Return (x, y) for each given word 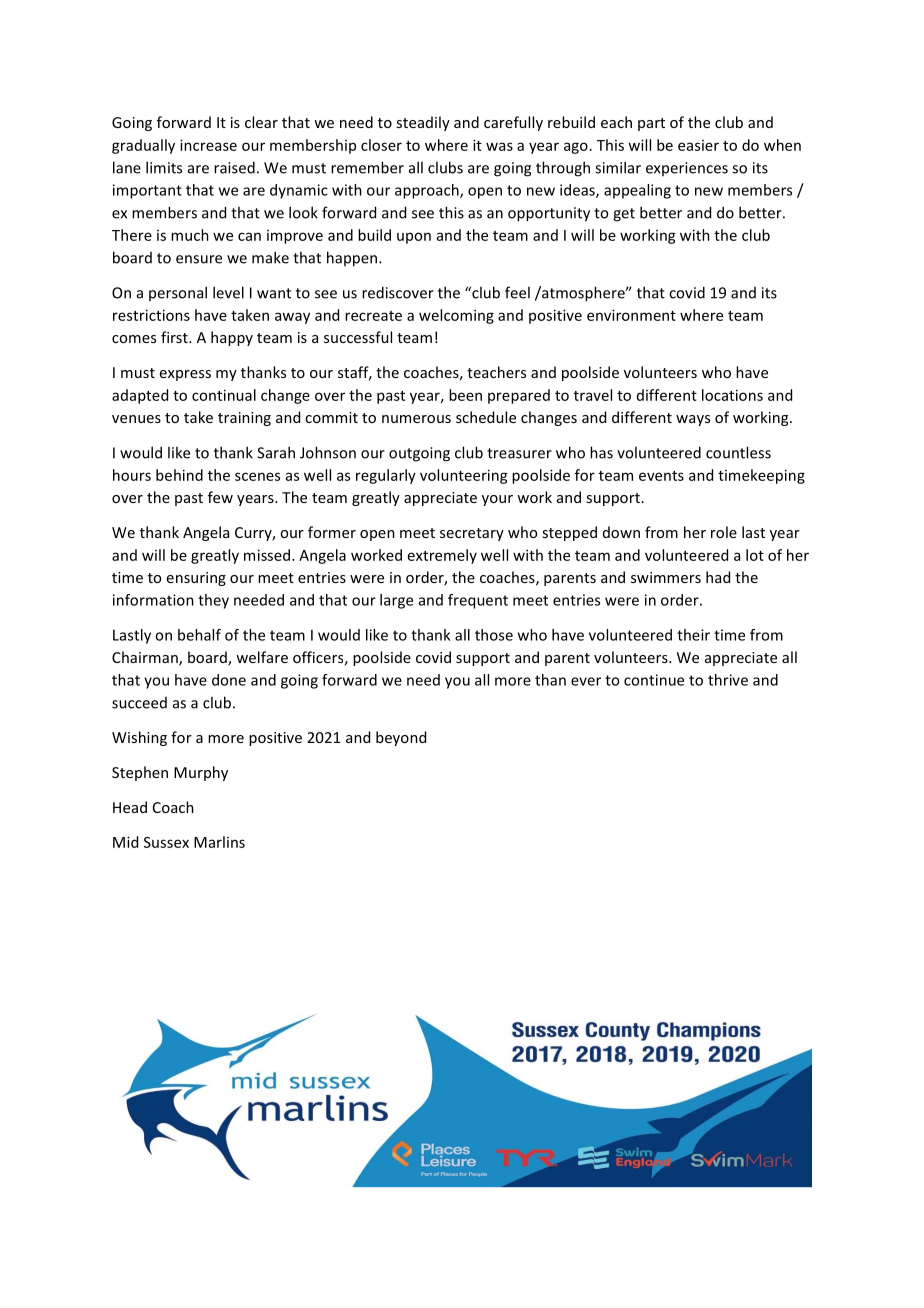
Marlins (219, 842)
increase (208, 145)
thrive (728, 680)
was (499, 146)
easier (698, 145)
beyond (401, 738)
